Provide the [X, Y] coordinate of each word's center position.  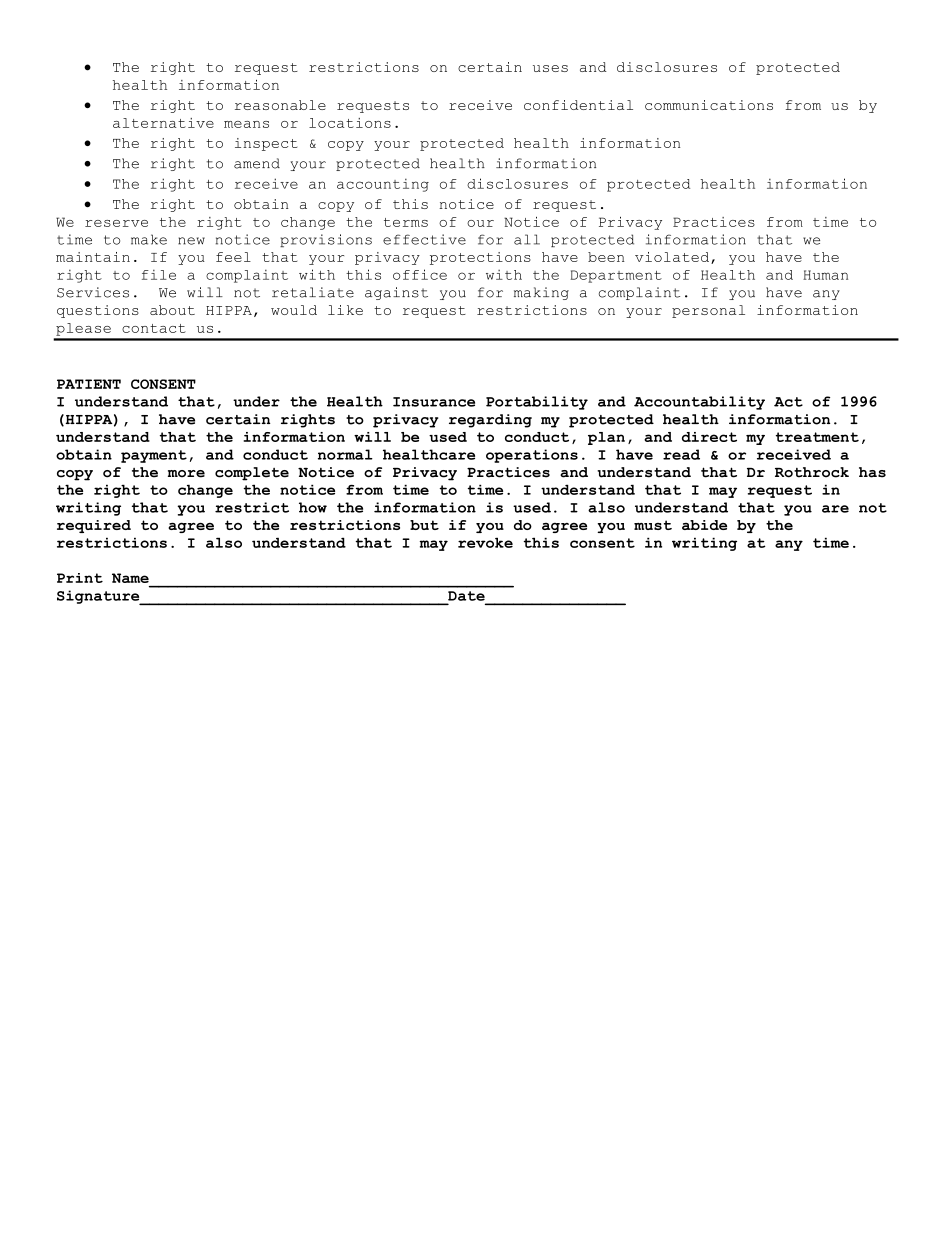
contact [154, 328]
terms [406, 222]
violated [673, 258]
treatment [817, 437]
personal [708, 311]
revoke [485, 542]
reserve [116, 223]
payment [154, 456]
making [541, 293]
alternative [163, 123]
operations [532, 456]
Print [80, 578]
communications [709, 105]
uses [550, 68]
